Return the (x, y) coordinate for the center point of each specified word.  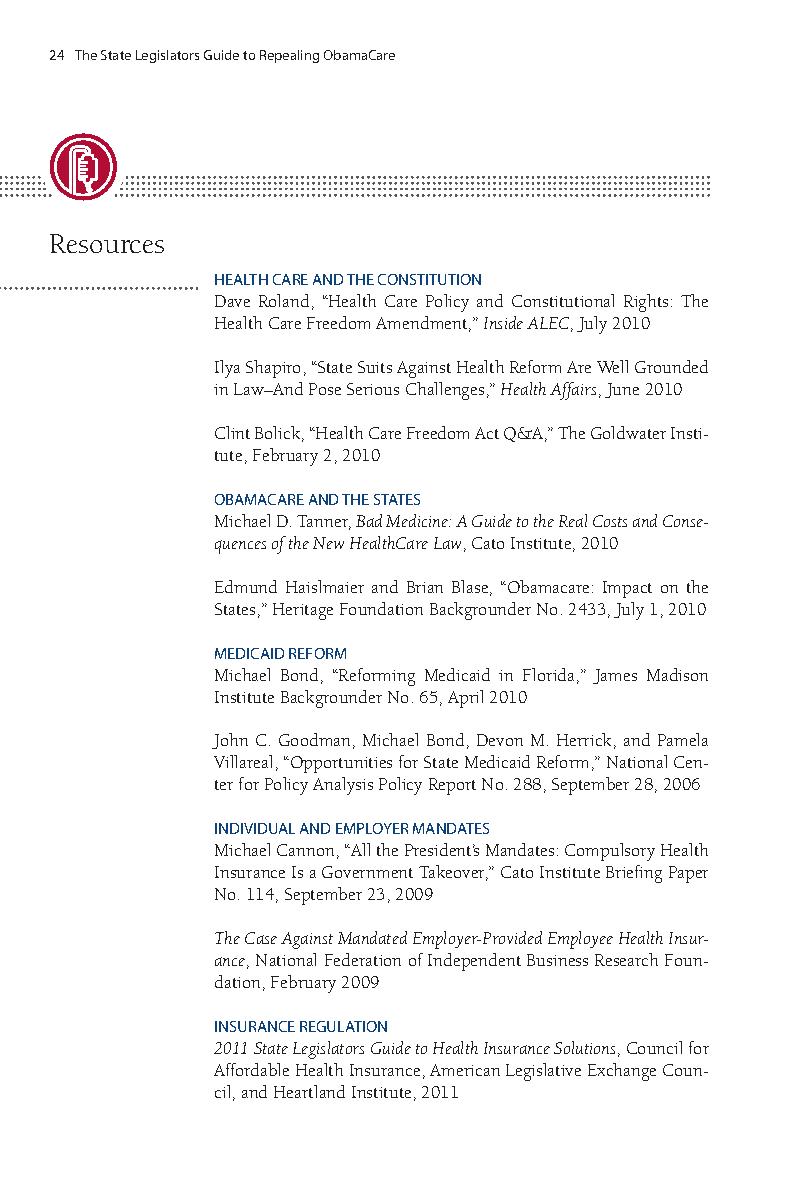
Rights (646, 303)
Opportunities (341, 764)
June (622, 390)
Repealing (289, 56)
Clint (232, 432)
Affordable (251, 1069)
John (230, 741)
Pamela (683, 739)
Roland (284, 300)
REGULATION (343, 1026)
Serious (373, 389)
